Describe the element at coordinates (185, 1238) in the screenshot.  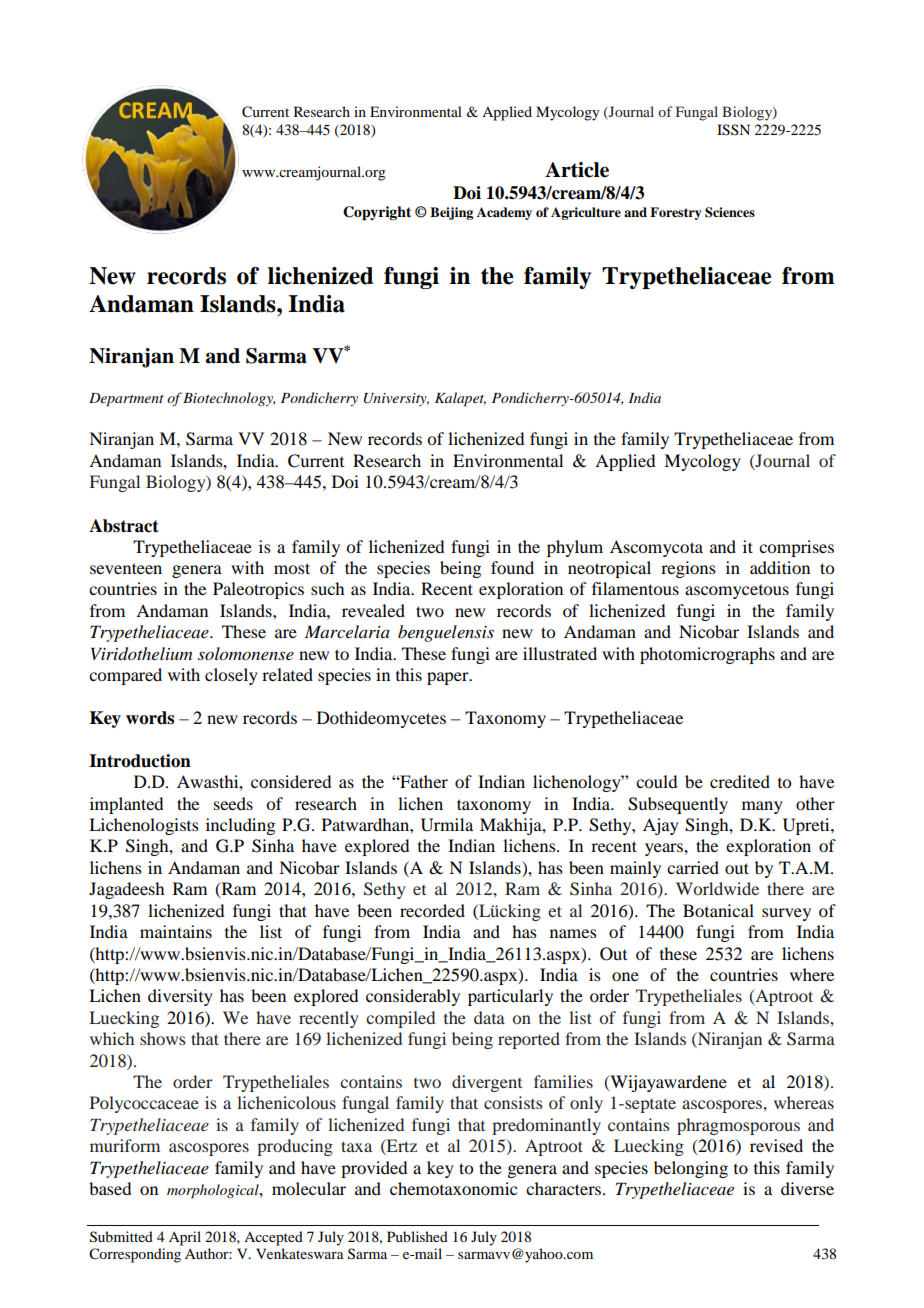
I see `April` at that location.
